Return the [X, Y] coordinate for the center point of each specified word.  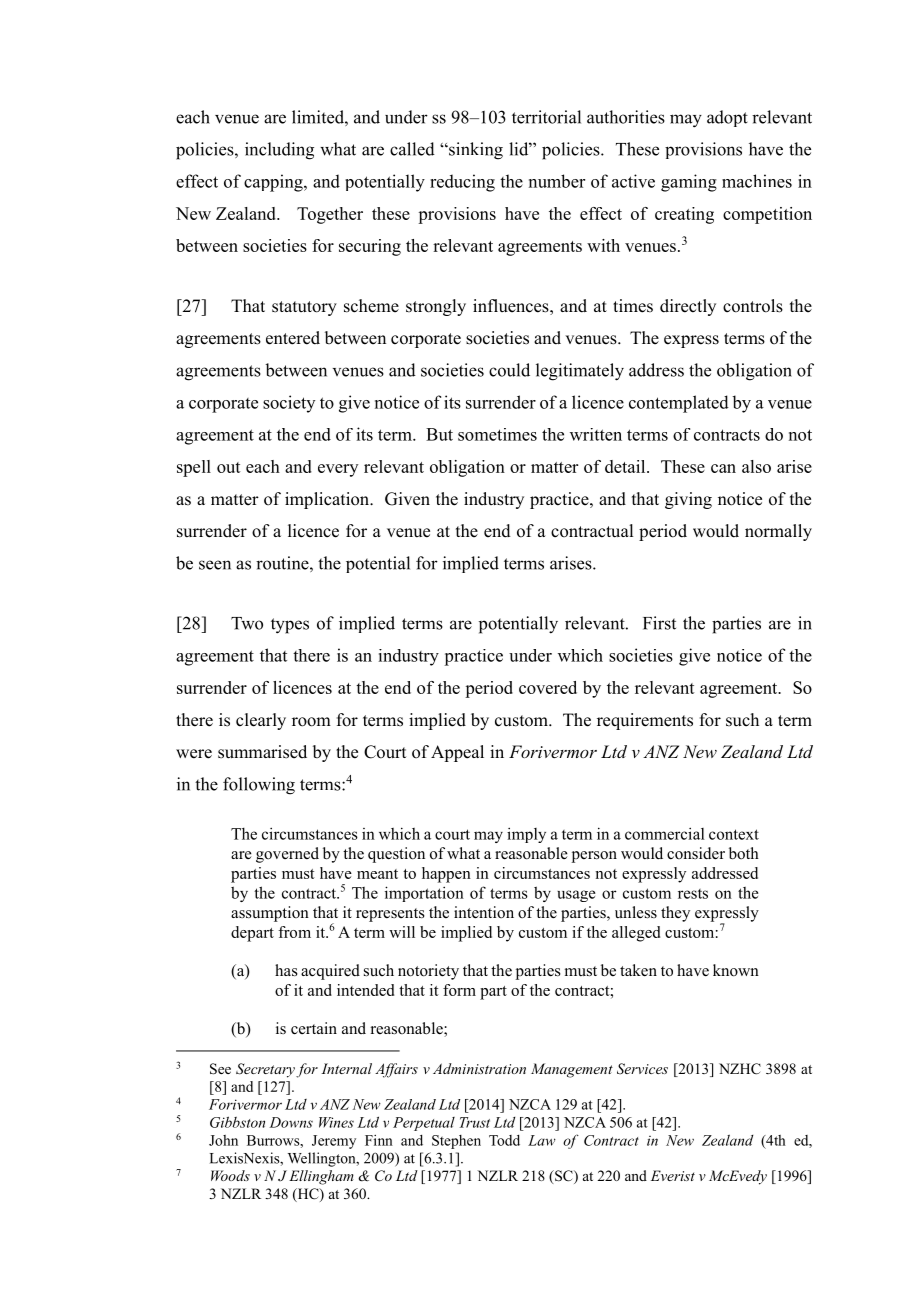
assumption [270, 914]
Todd [504, 1140]
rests [693, 894]
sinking [475, 151]
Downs [291, 1122]
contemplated [679, 404]
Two [247, 623]
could [509, 370]
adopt [727, 118]
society [289, 404]
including [279, 151]
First [659, 623]
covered [548, 687]
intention [484, 912]
